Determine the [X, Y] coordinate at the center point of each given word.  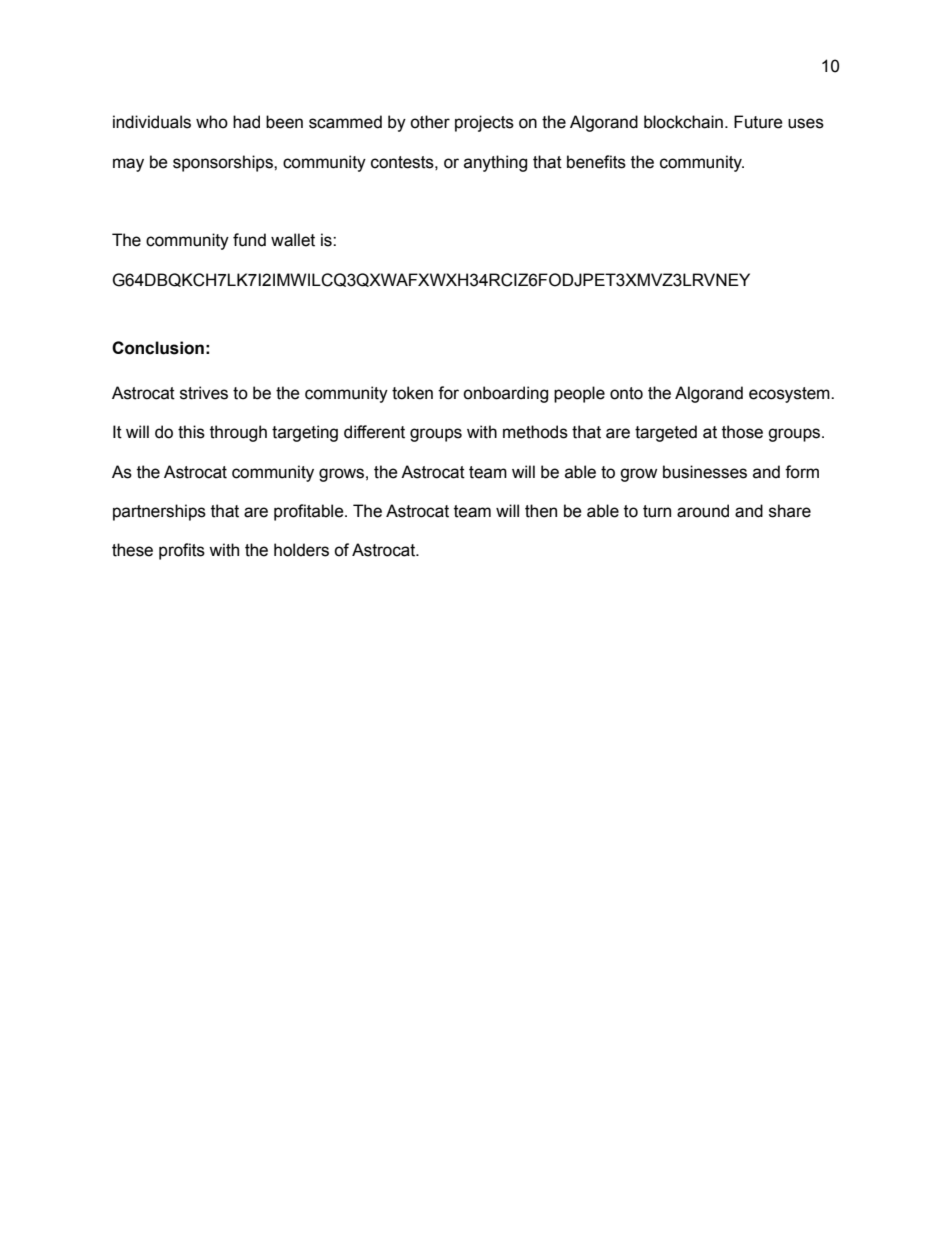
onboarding [505, 394]
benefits [596, 162]
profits [182, 551]
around [703, 511]
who [212, 122]
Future [758, 122]
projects [484, 123]
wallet [293, 240]
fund [249, 240]
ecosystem [790, 395]
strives [204, 393]
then [541, 511]
